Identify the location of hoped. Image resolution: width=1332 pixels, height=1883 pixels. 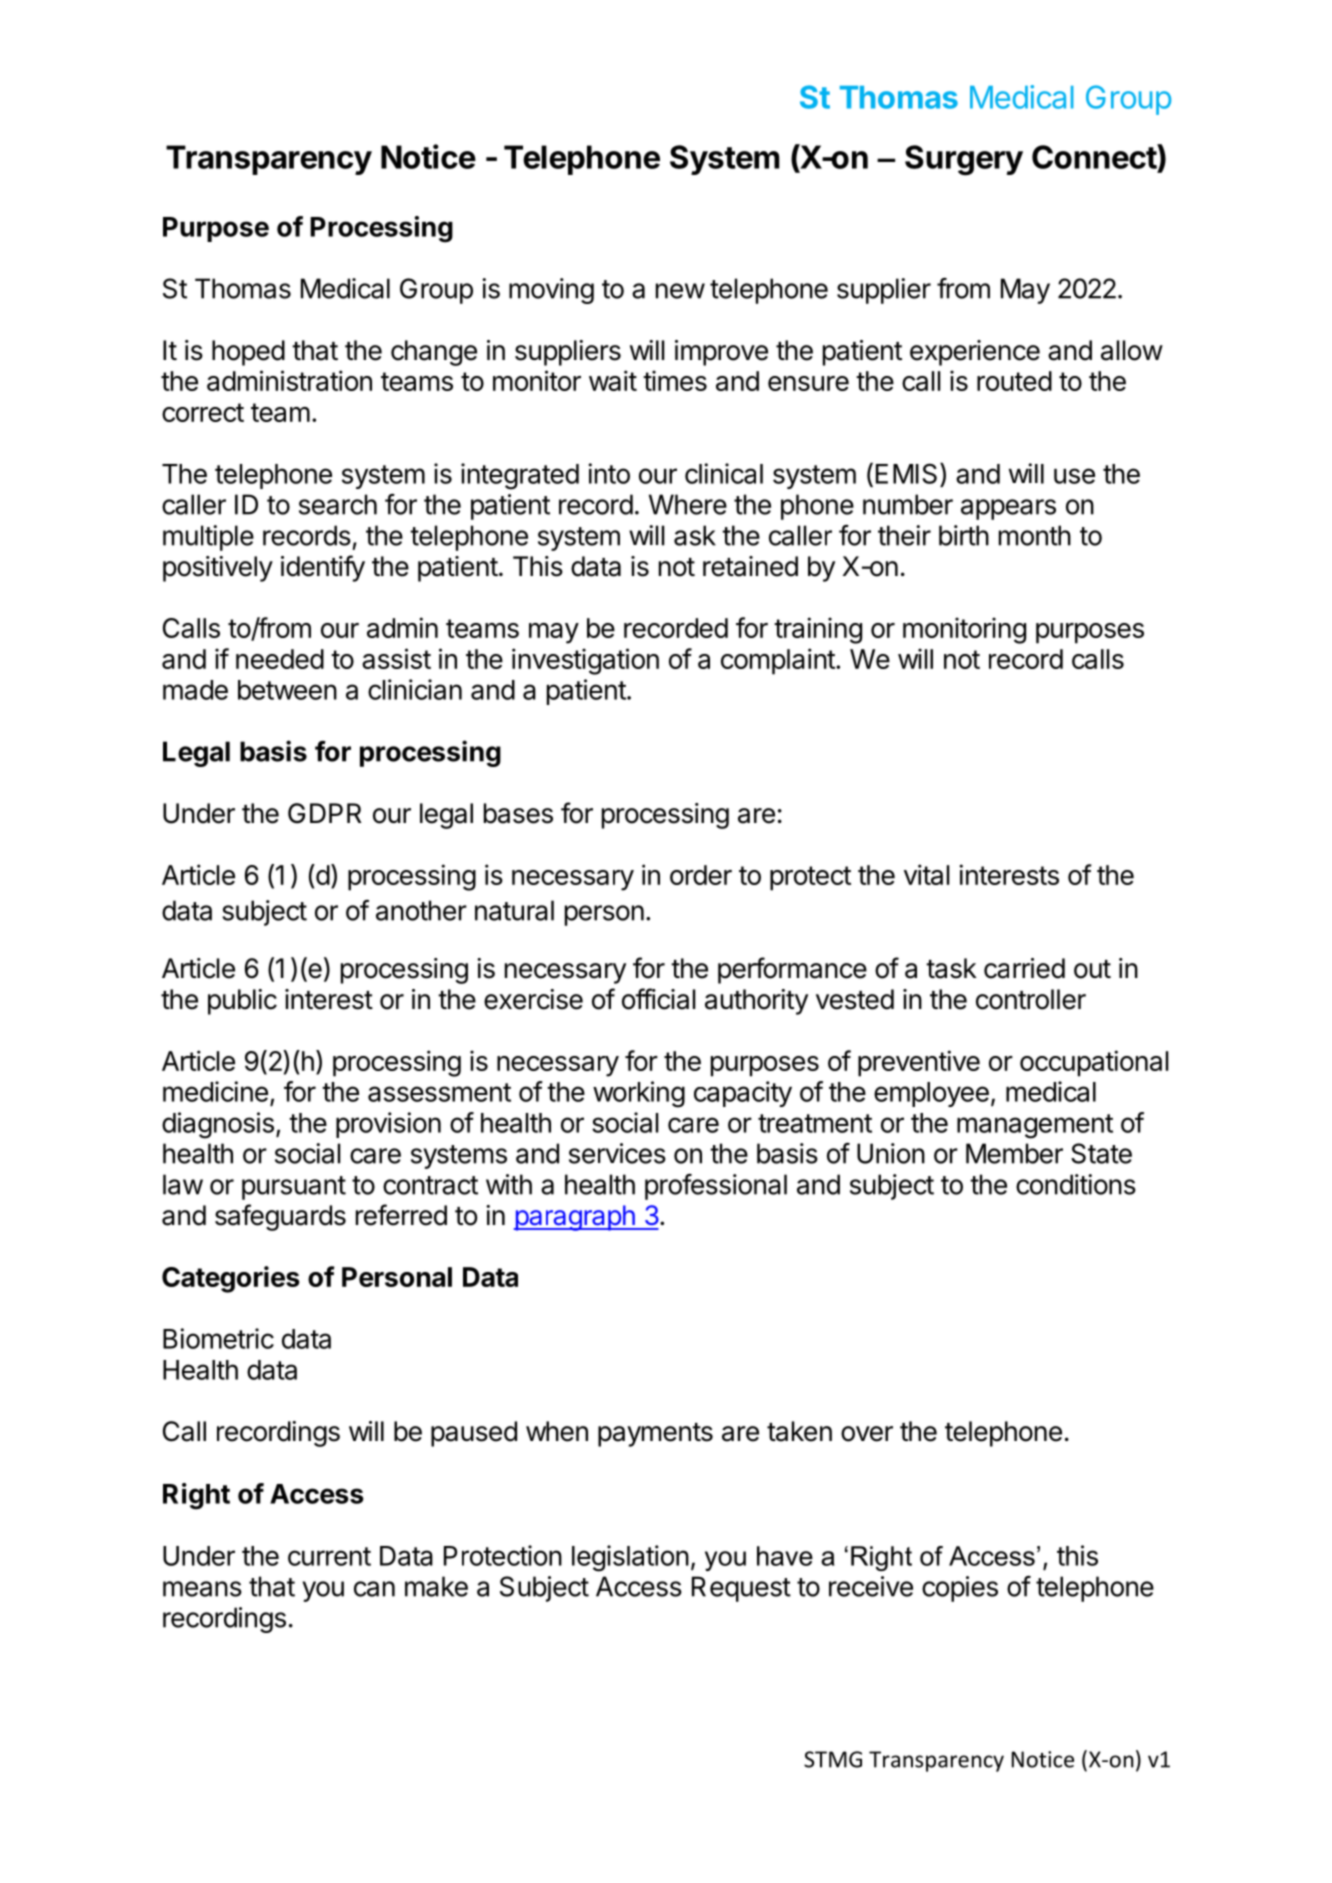
(248, 353).
